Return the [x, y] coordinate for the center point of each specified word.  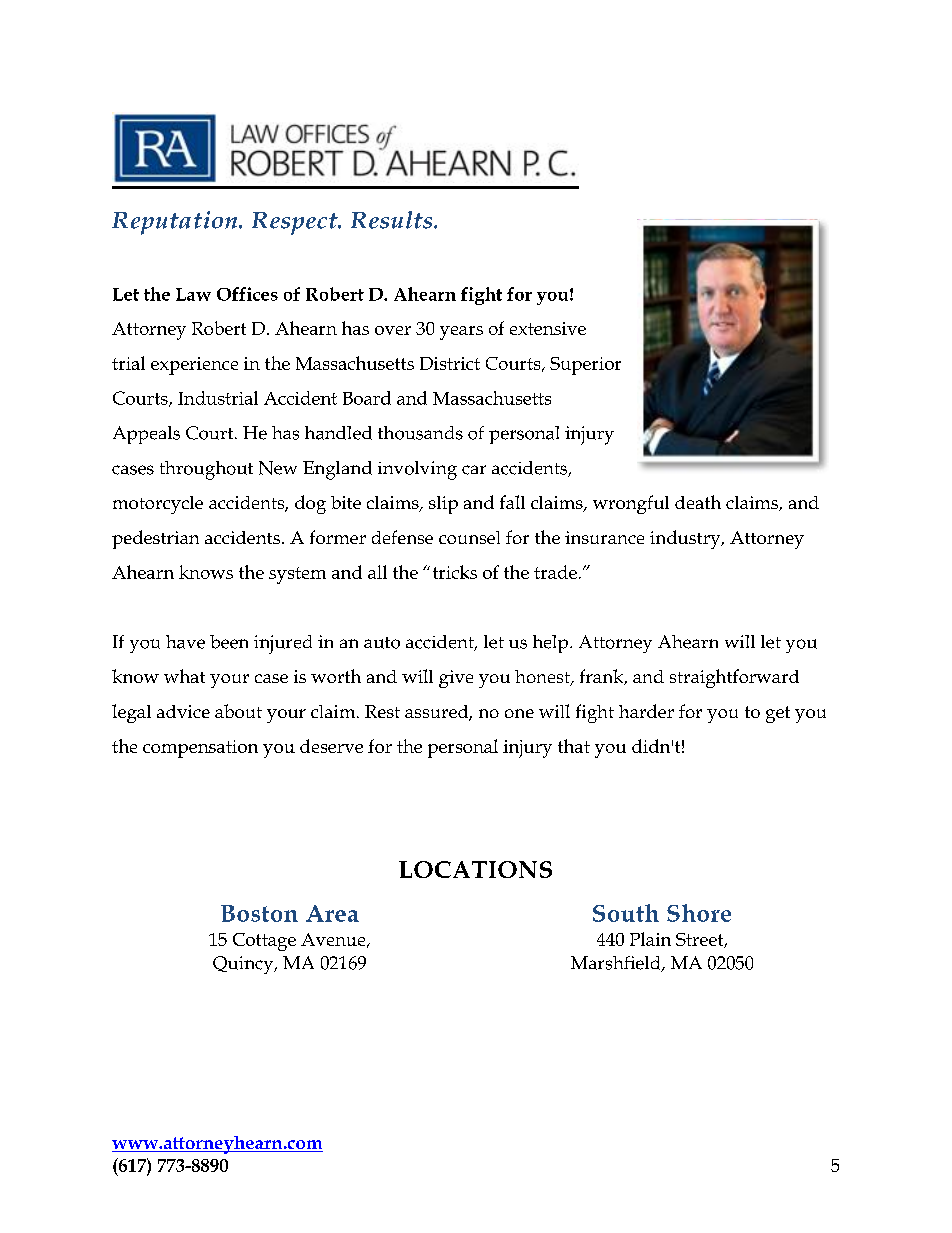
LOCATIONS [475, 869]
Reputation [176, 223]
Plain [650, 939]
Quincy [244, 965]
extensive [548, 328]
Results [393, 220]
